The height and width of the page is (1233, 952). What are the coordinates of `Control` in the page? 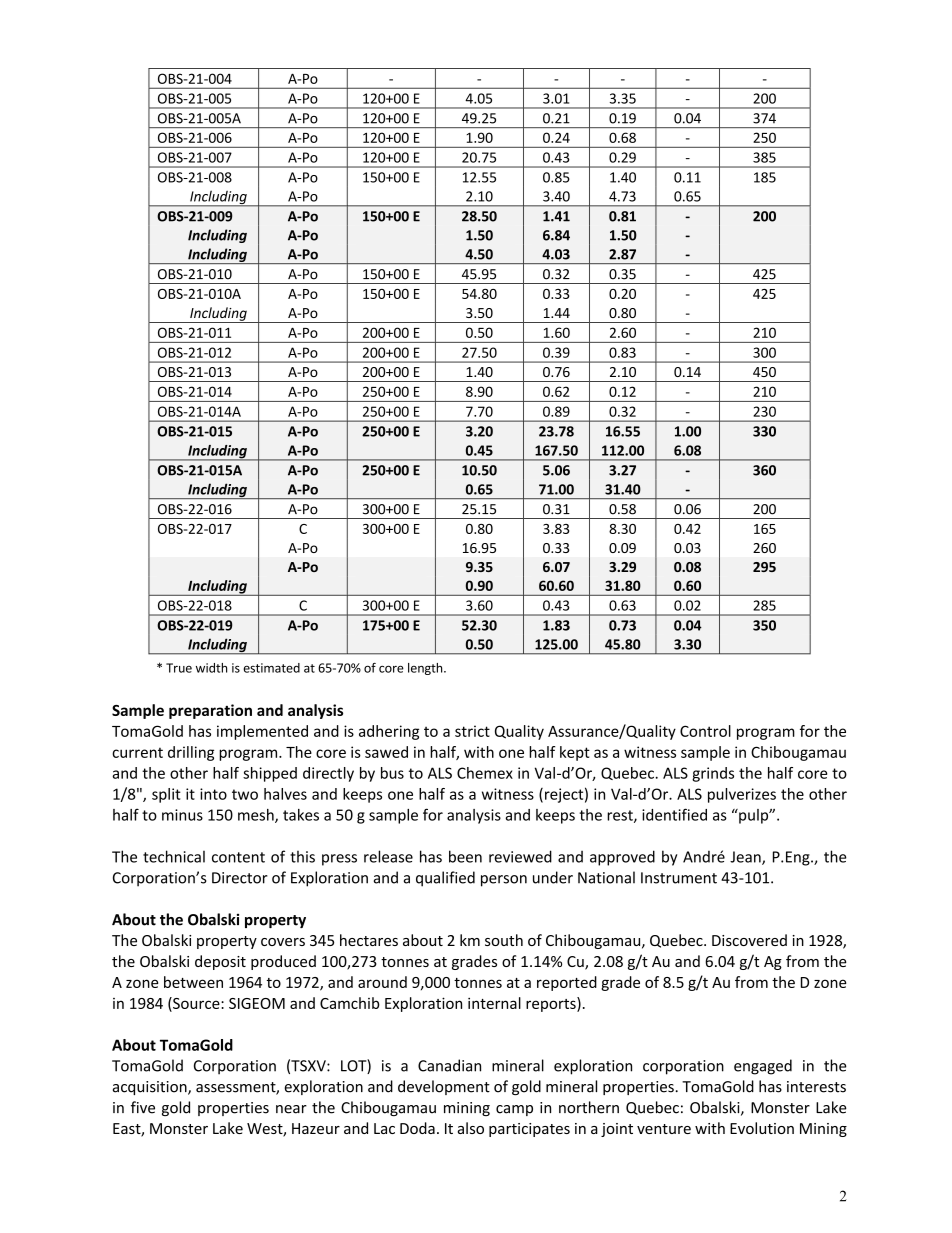 It's located at (705, 731).
